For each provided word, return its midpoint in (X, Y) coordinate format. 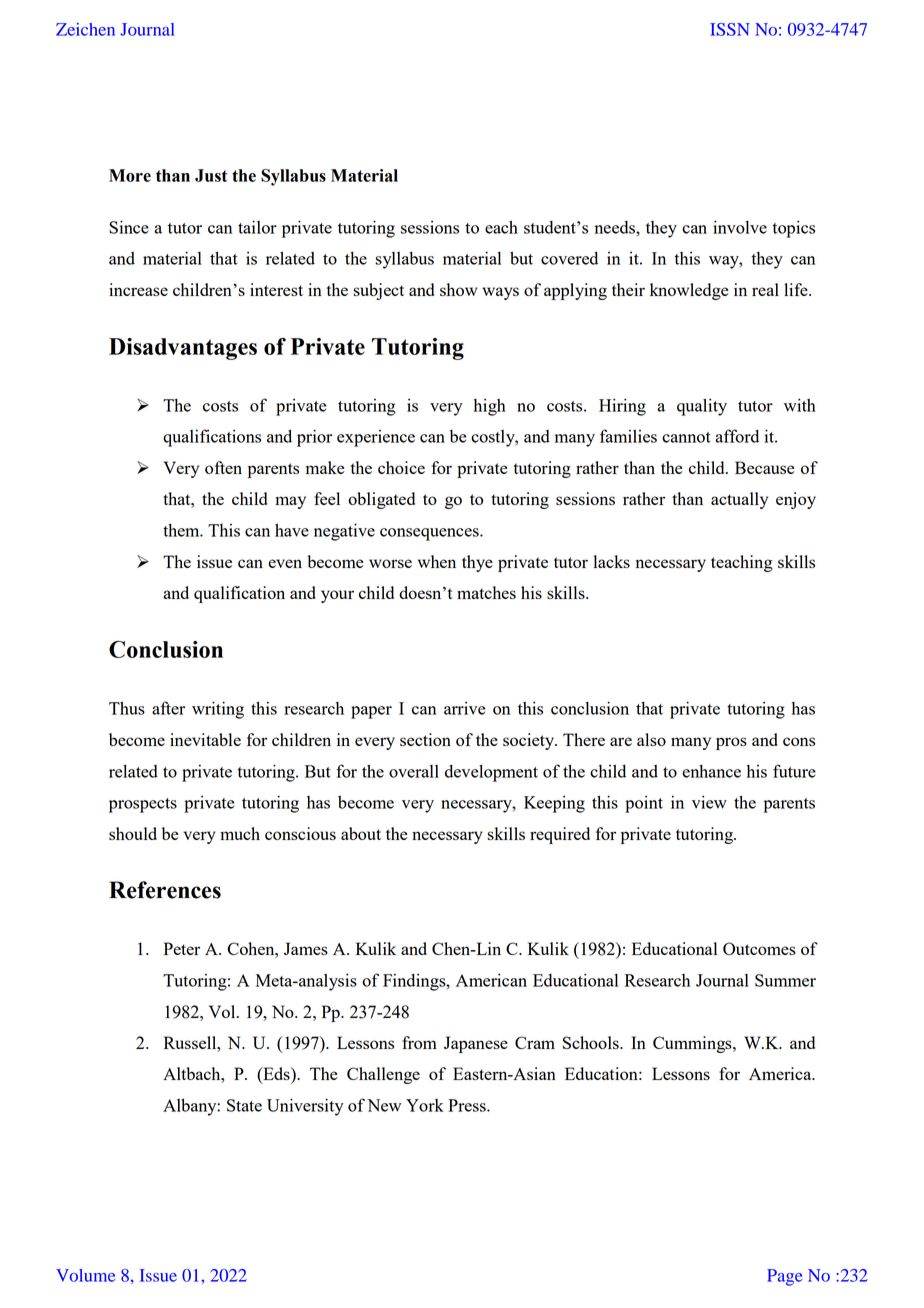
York (425, 1105)
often (223, 467)
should (133, 833)
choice (401, 467)
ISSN (730, 29)
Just (211, 175)
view (709, 802)
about (361, 833)
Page (785, 1277)
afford (737, 436)
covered (569, 258)
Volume (85, 1275)
